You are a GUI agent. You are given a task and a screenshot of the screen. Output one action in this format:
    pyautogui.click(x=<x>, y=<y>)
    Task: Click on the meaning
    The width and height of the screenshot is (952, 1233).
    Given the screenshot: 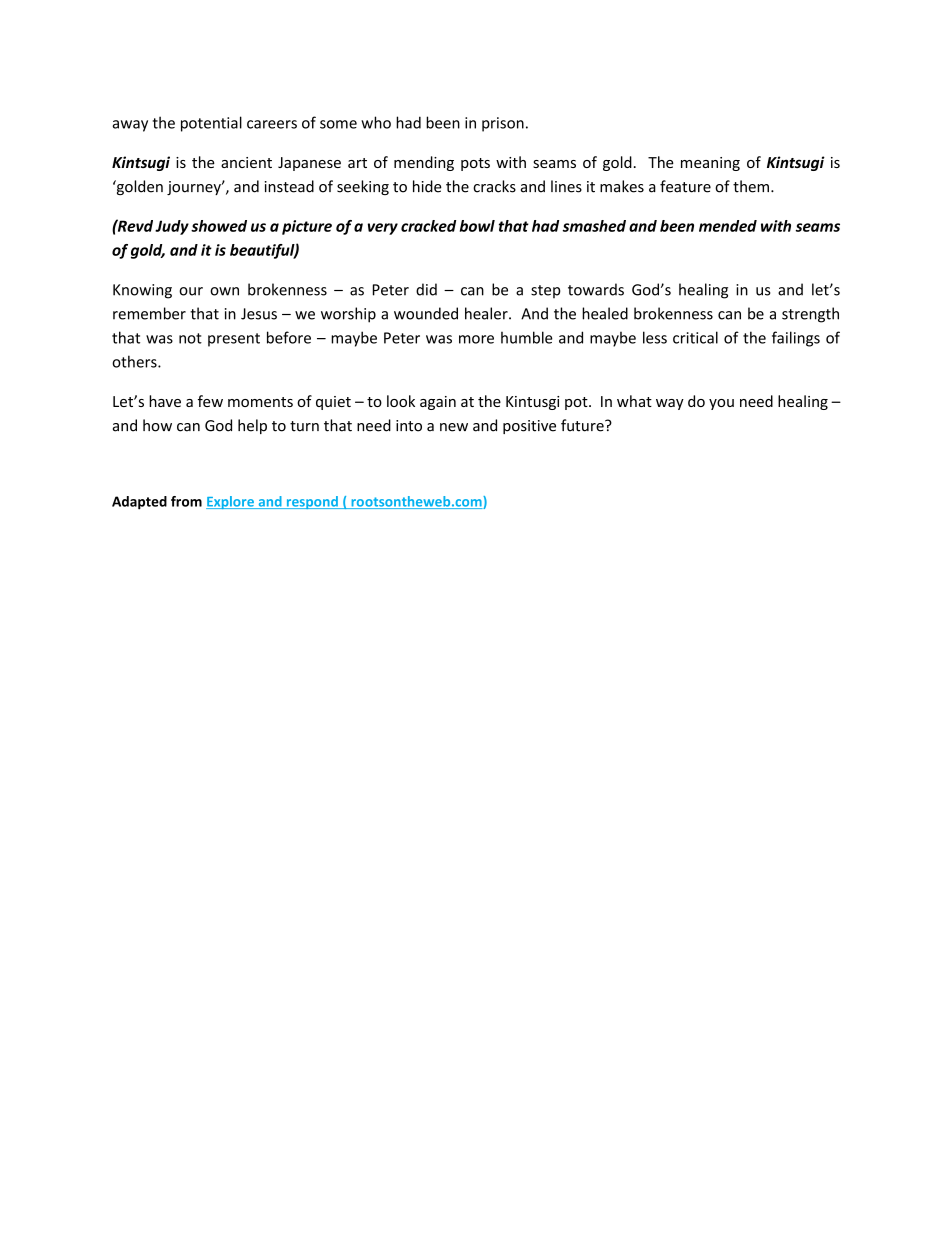 What is the action you would take?
    pyautogui.click(x=710, y=164)
